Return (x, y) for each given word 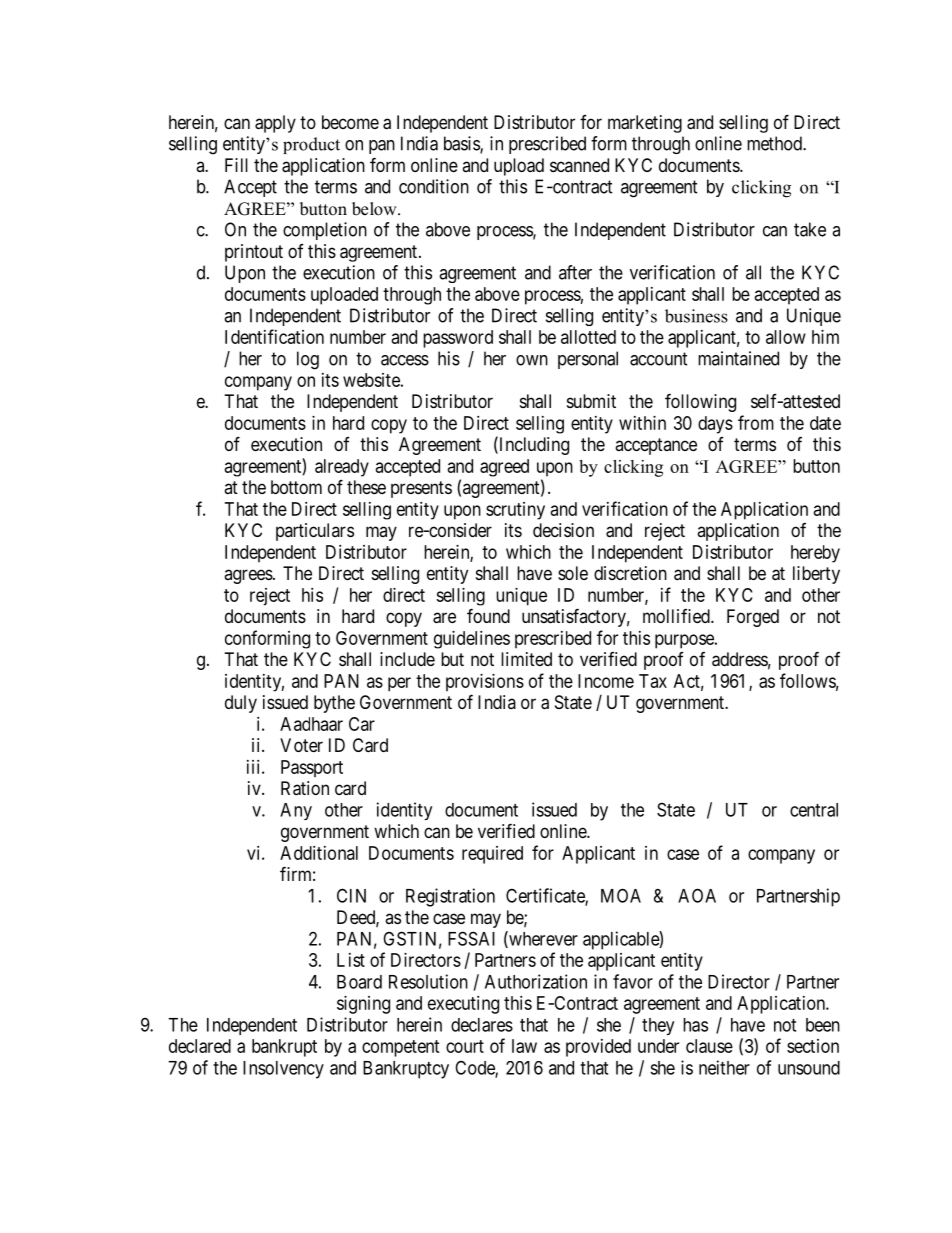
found (488, 615)
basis (462, 144)
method (775, 143)
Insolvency (283, 1070)
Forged (753, 618)
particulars (315, 532)
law (524, 1046)
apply (275, 124)
